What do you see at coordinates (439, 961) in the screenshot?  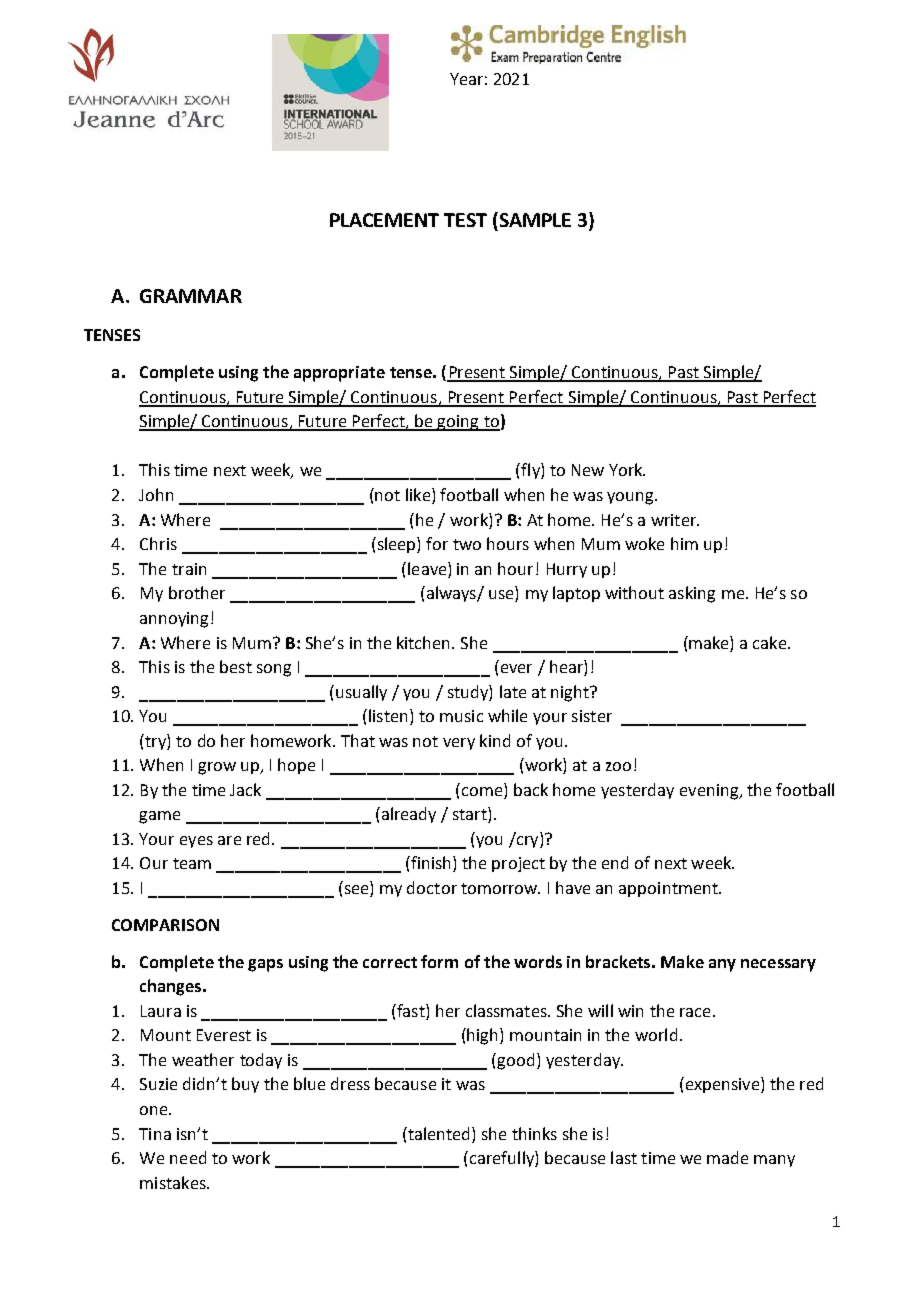 I see `form` at bounding box center [439, 961].
